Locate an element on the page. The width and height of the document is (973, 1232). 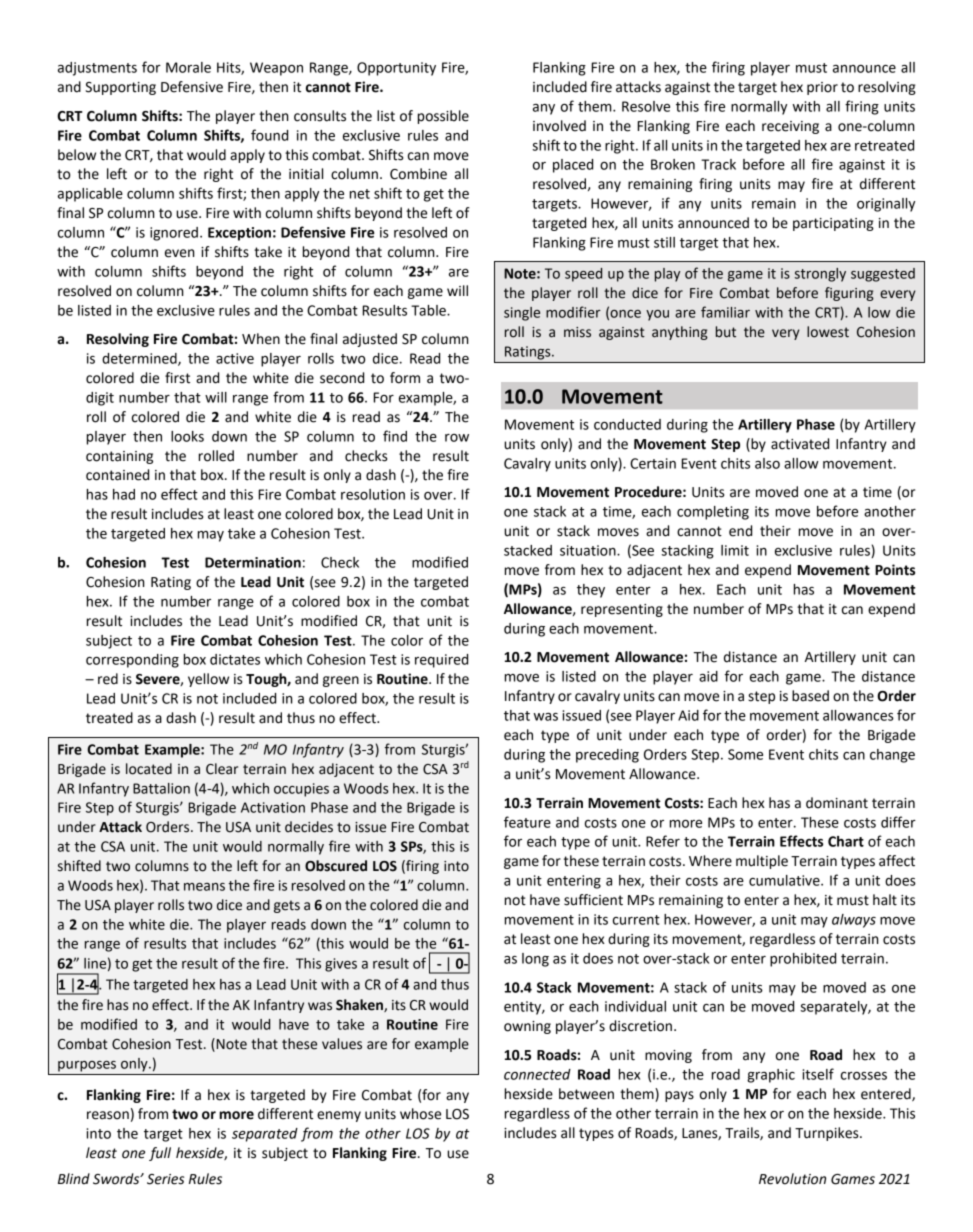
whose is located at coordinates (420, 1114).
